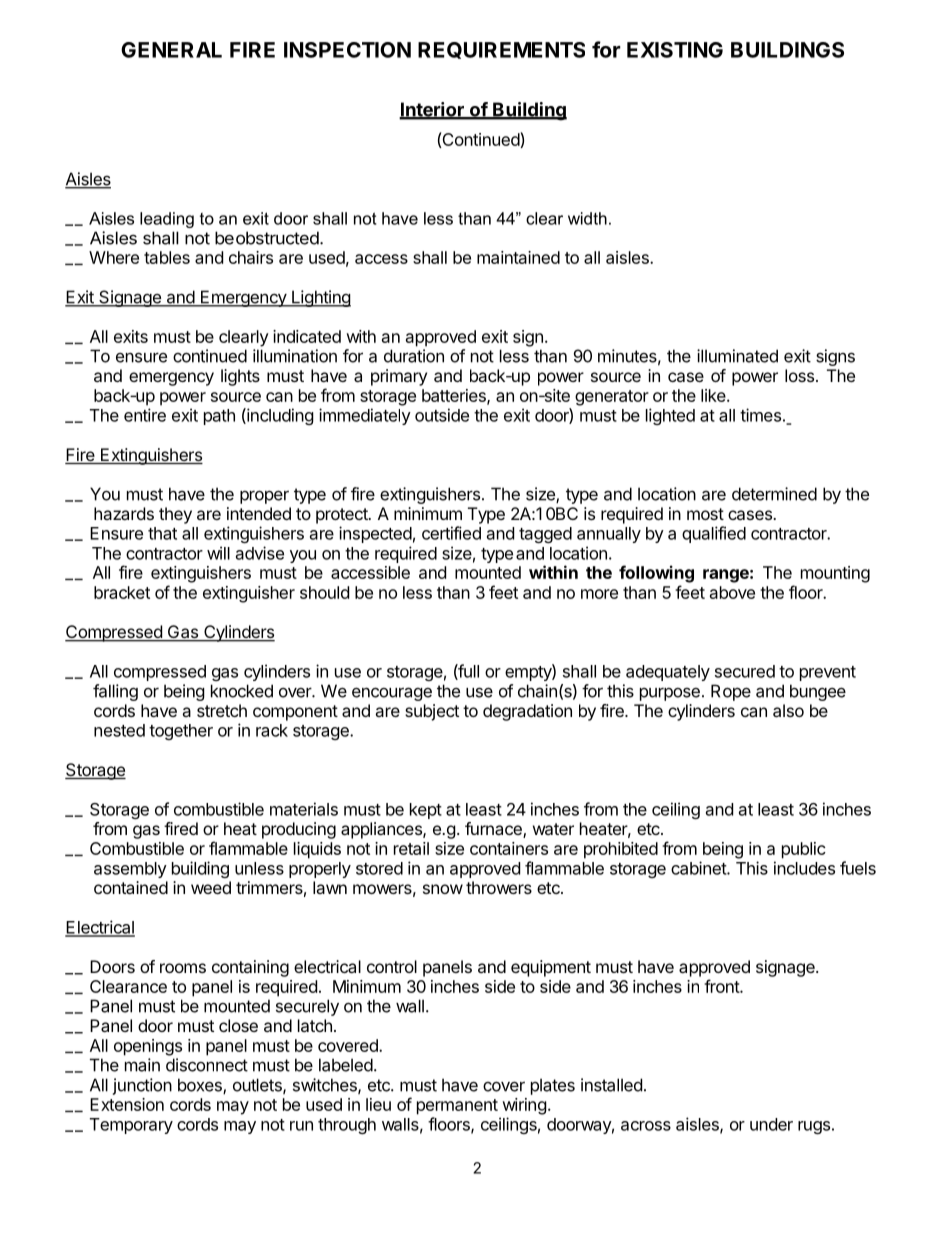 This screenshot has width=952, height=1233. I want to click on permanent, so click(457, 1107).
